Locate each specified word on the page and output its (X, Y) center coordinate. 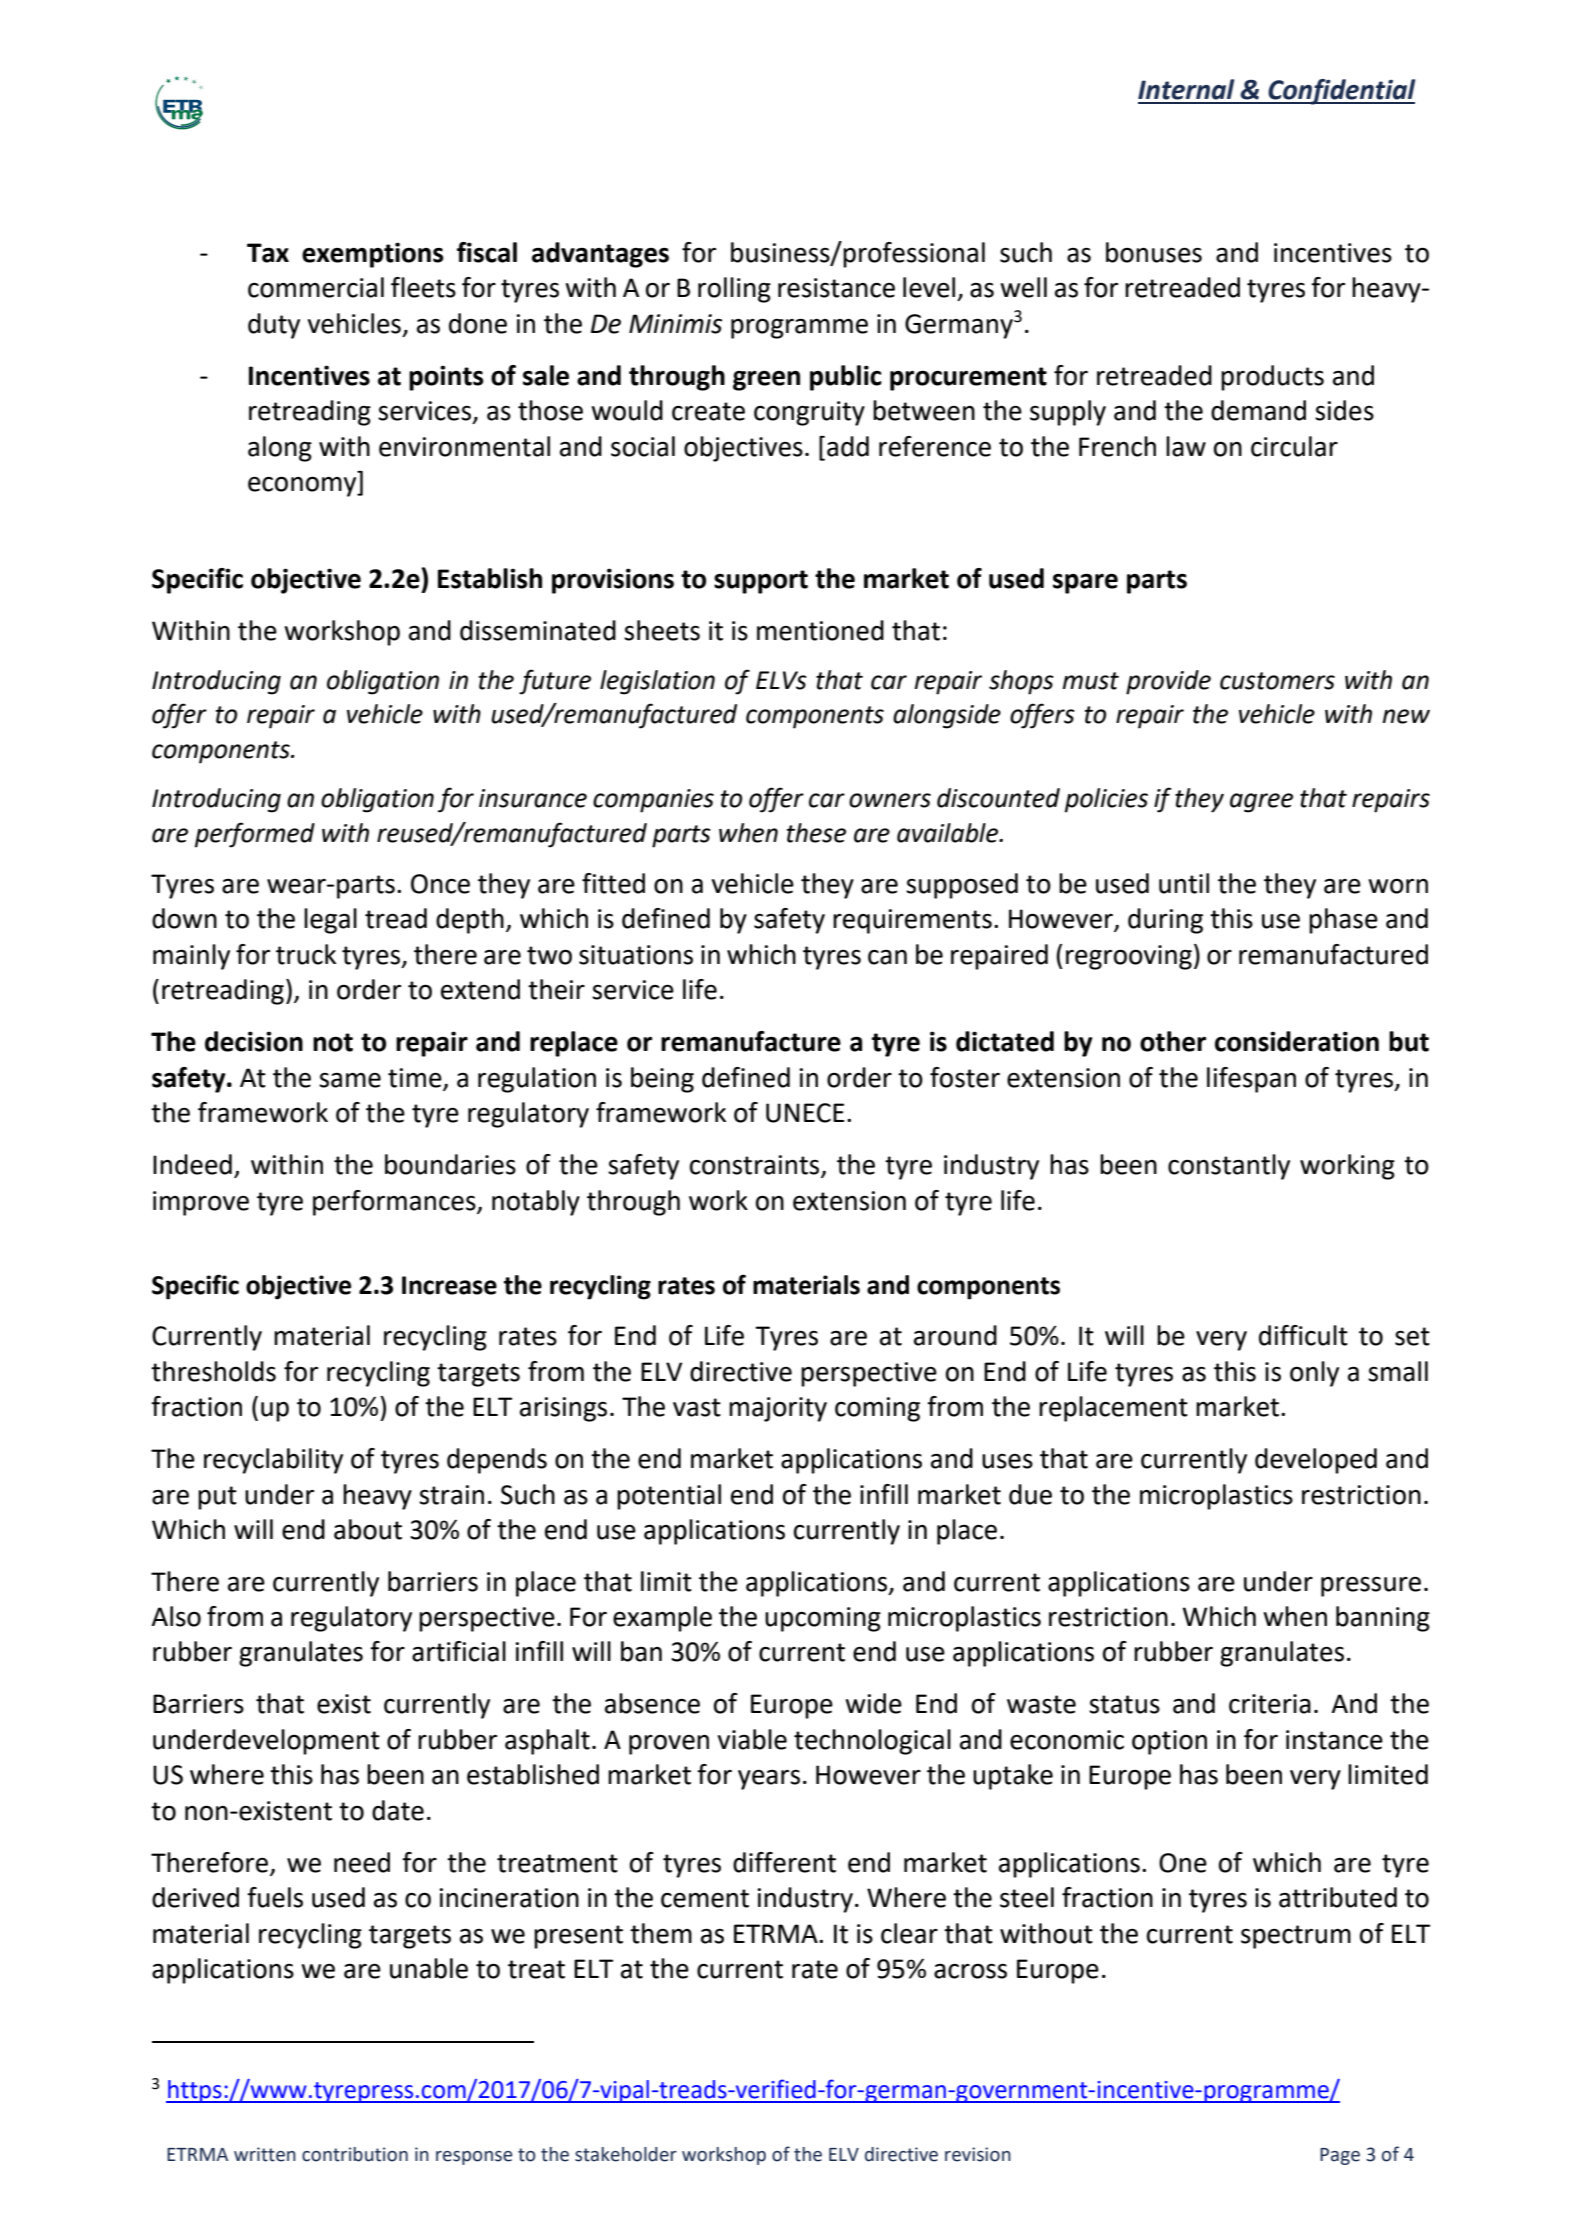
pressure (1371, 1587)
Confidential (1341, 92)
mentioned (820, 630)
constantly (1229, 1167)
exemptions (373, 255)
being (662, 1080)
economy (303, 486)
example (662, 1619)
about (368, 1529)
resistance (836, 288)
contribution (355, 2154)
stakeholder (626, 2154)
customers (1277, 681)
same (350, 1080)
